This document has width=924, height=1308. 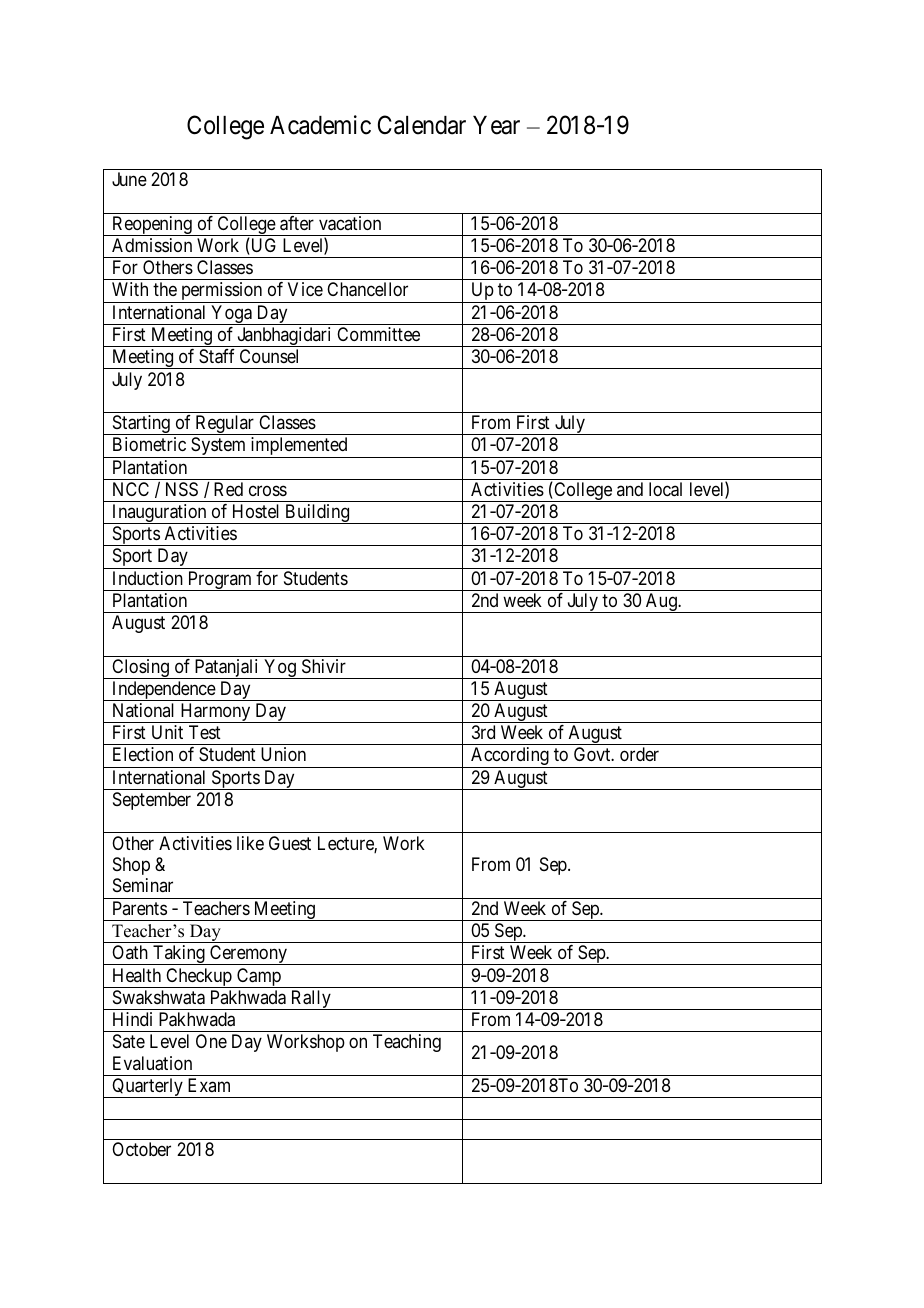 I want to click on June, so click(x=129, y=179).
